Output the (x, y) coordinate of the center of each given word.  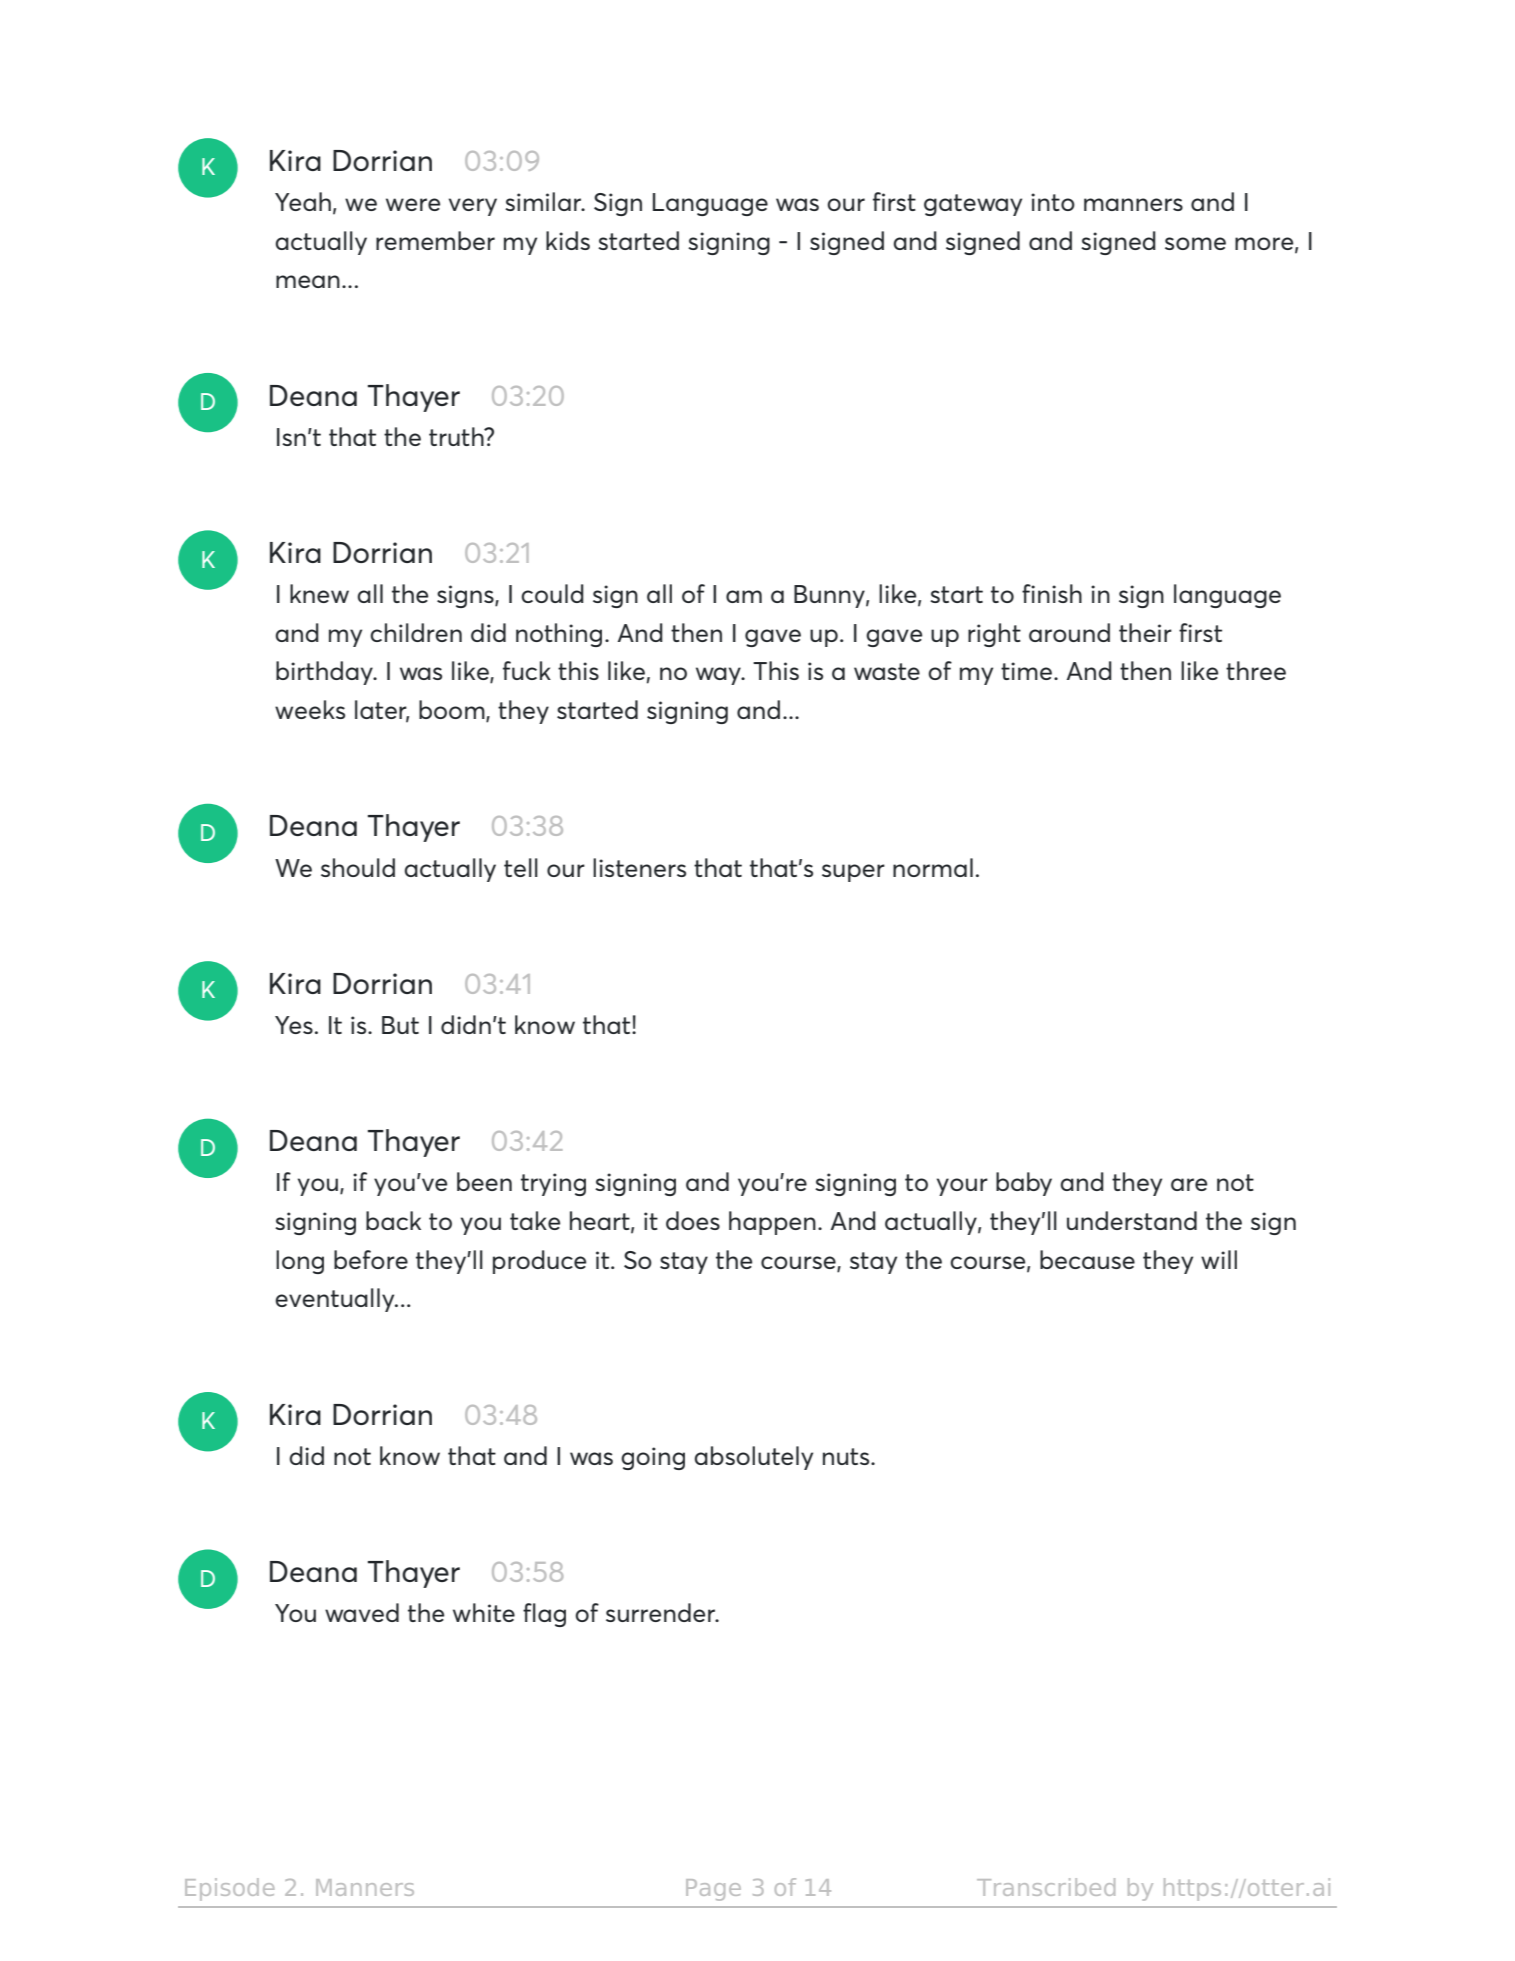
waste (887, 671)
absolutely (754, 1458)
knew (319, 593)
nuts (847, 1456)
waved (362, 1612)
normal (933, 867)
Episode (229, 1889)
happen (772, 1223)
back (393, 1220)
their (1145, 632)
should (358, 867)
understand (1132, 1220)
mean (308, 281)
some (1195, 243)
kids (568, 240)
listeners (639, 867)
